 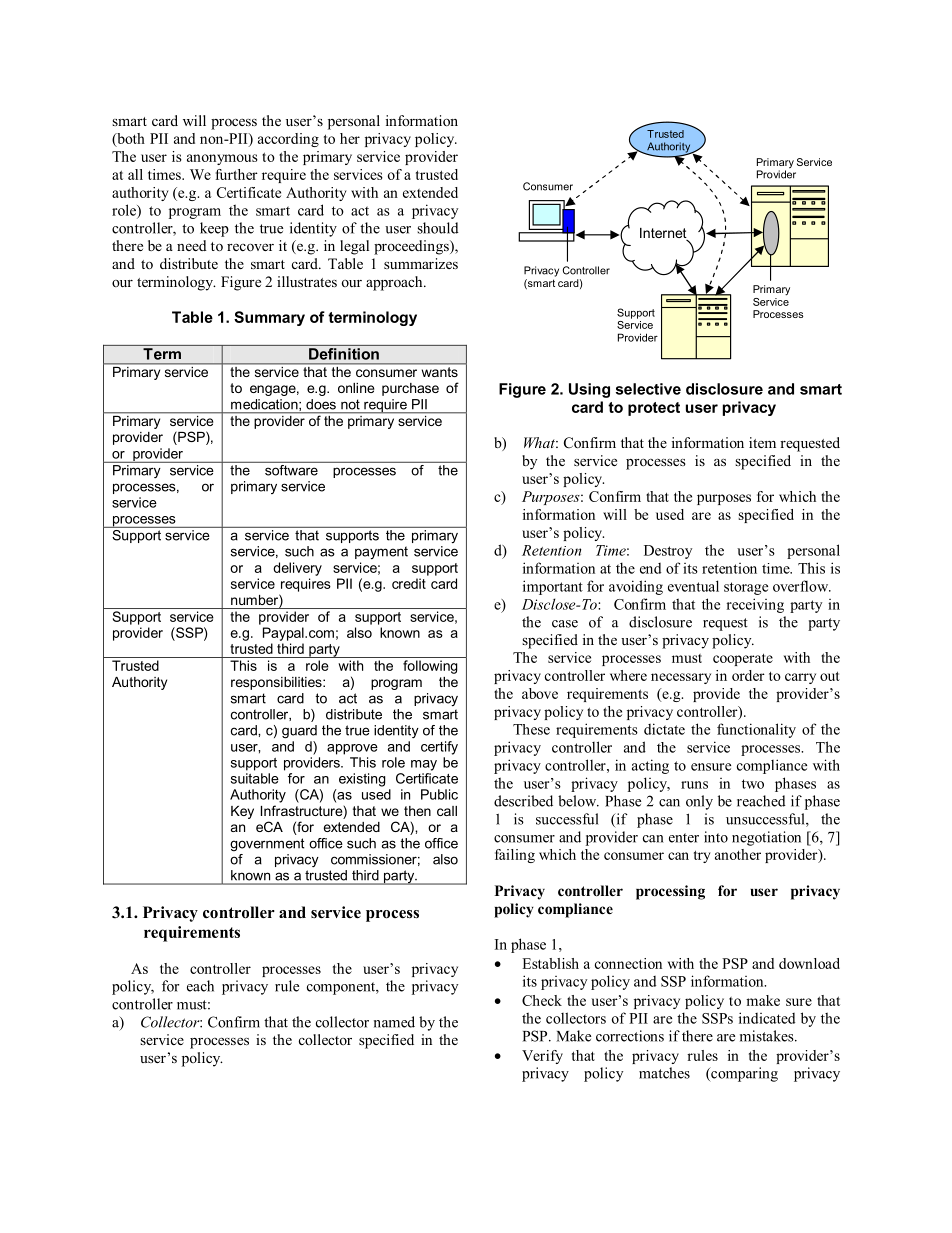 What do you see at coordinates (748, 675) in the page?
I see `order` at bounding box center [748, 675].
